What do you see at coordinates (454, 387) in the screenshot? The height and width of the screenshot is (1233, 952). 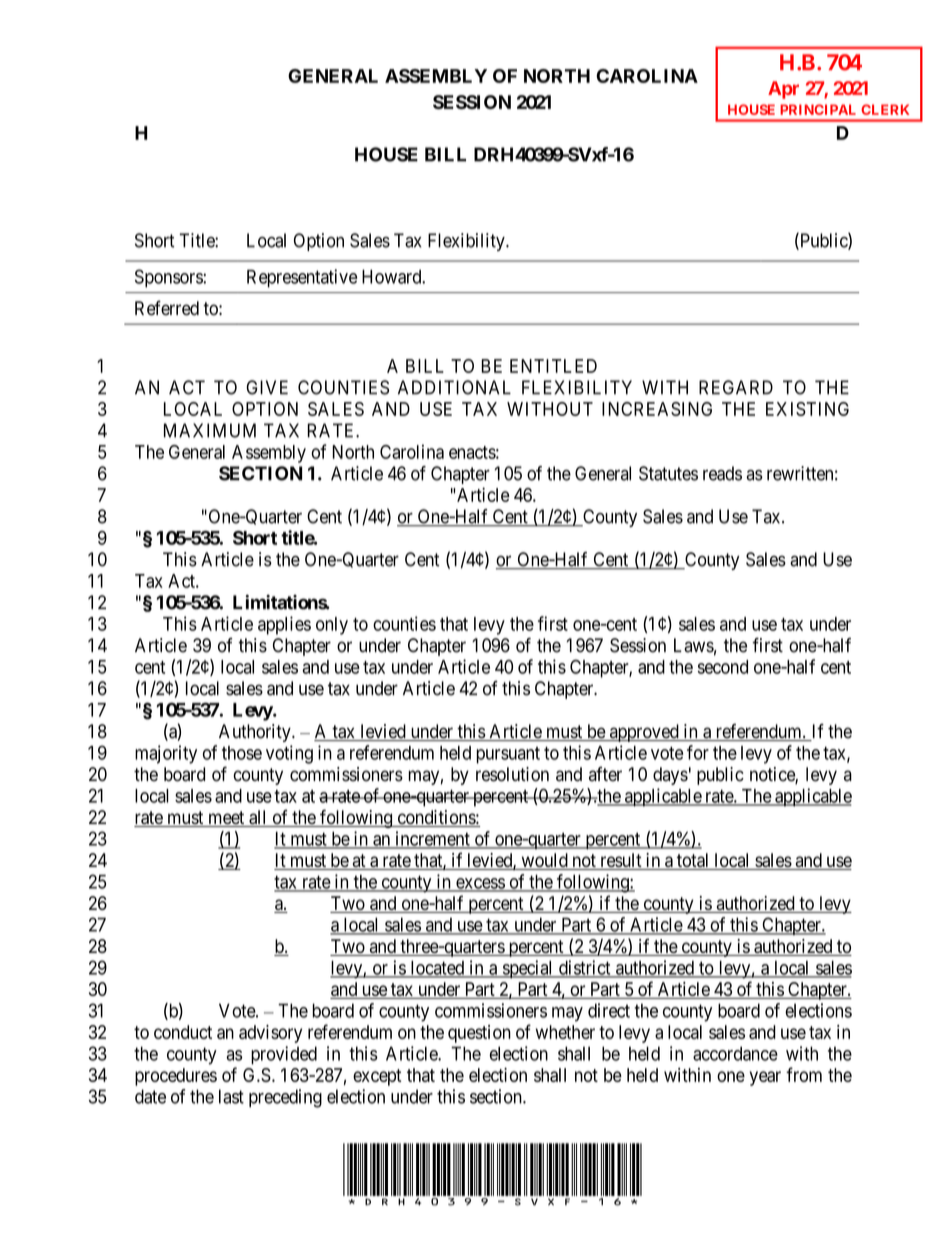 I see `ADDITIONAL` at bounding box center [454, 387].
